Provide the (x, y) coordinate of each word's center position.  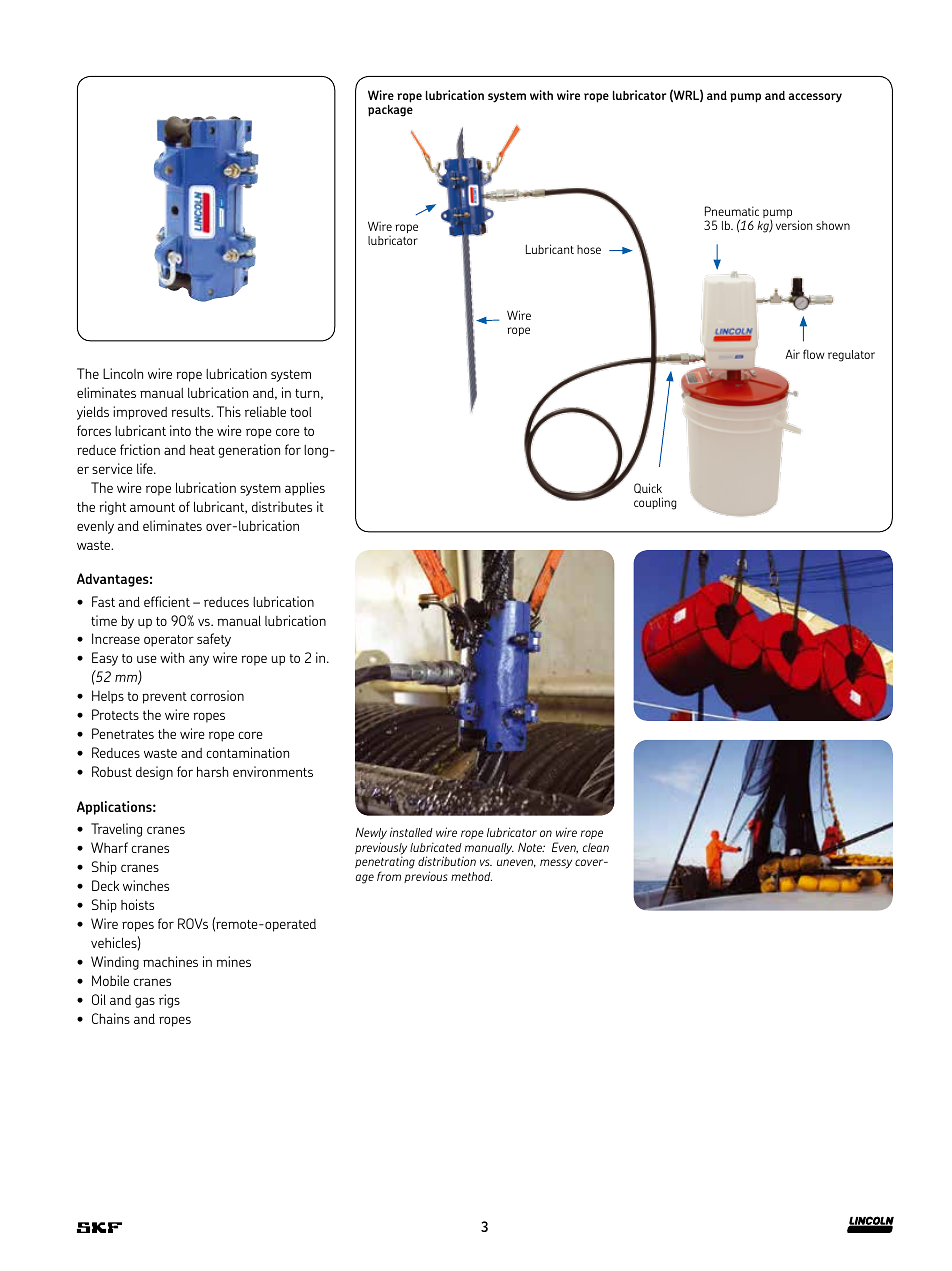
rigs (169, 1001)
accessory (815, 98)
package (390, 111)
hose (589, 249)
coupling (655, 503)
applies (305, 489)
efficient (167, 601)
